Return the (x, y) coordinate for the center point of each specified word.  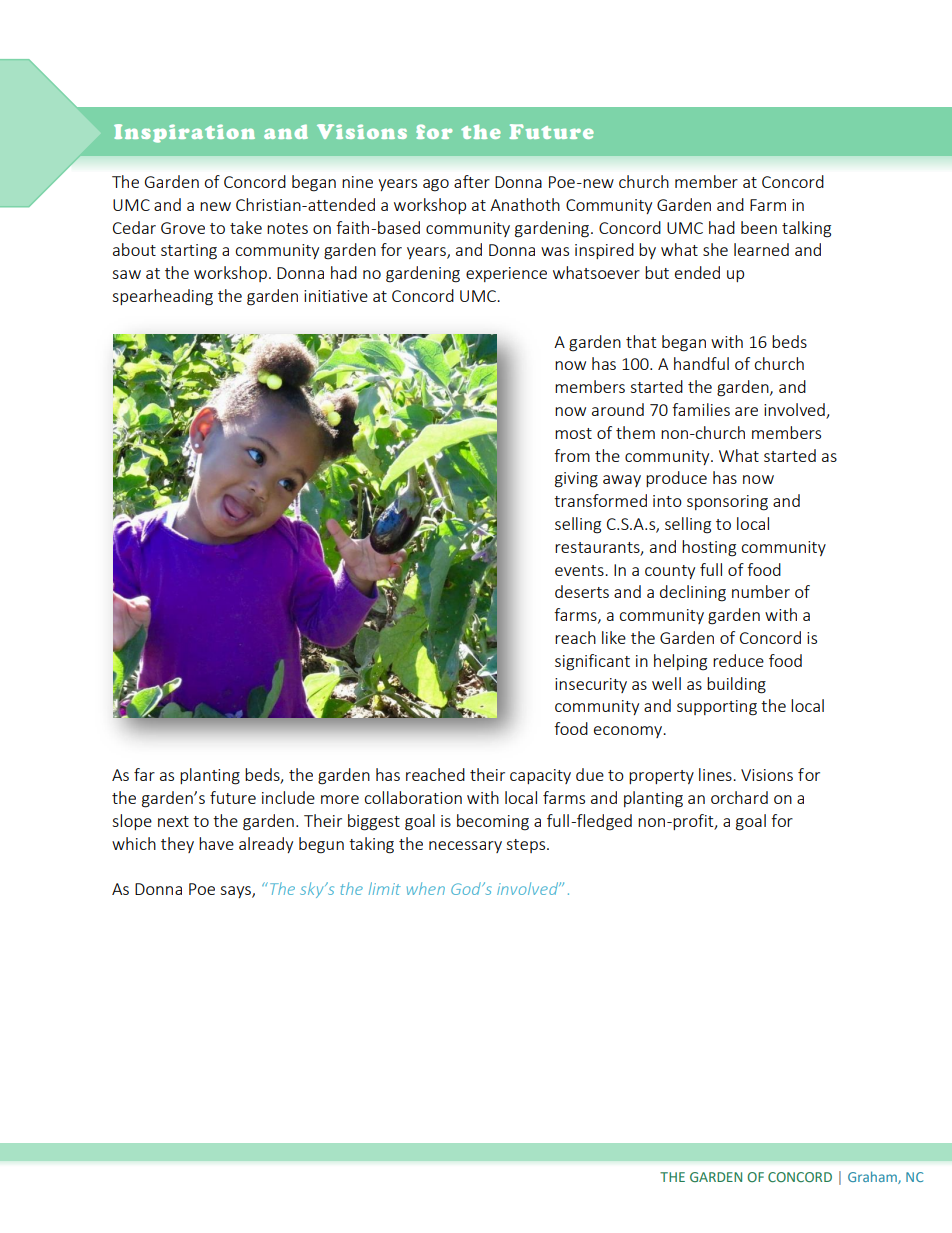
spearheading (162, 297)
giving (576, 480)
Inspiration (184, 133)
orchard (739, 797)
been (759, 227)
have (216, 843)
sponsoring (727, 503)
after (472, 181)
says (236, 892)
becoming (493, 822)
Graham (873, 1177)
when (426, 888)
